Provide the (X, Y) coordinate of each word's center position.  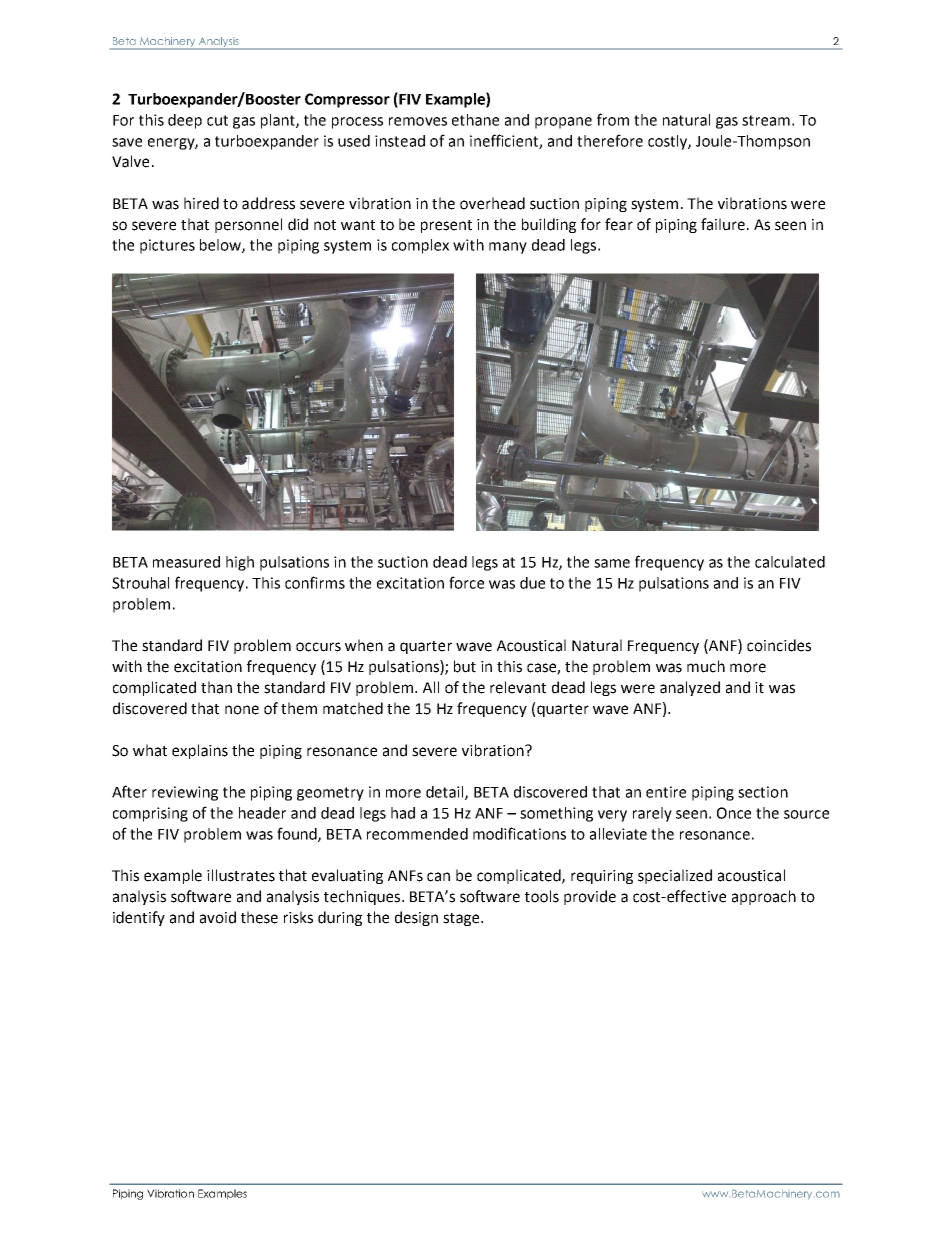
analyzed (690, 688)
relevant (518, 687)
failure (724, 224)
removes (418, 121)
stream (766, 120)
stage (462, 919)
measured (186, 562)
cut (217, 120)
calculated (790, 562)
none (242, 710)
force (466, 582)
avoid (218, 917)
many (508, 248)
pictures (167, 246)
